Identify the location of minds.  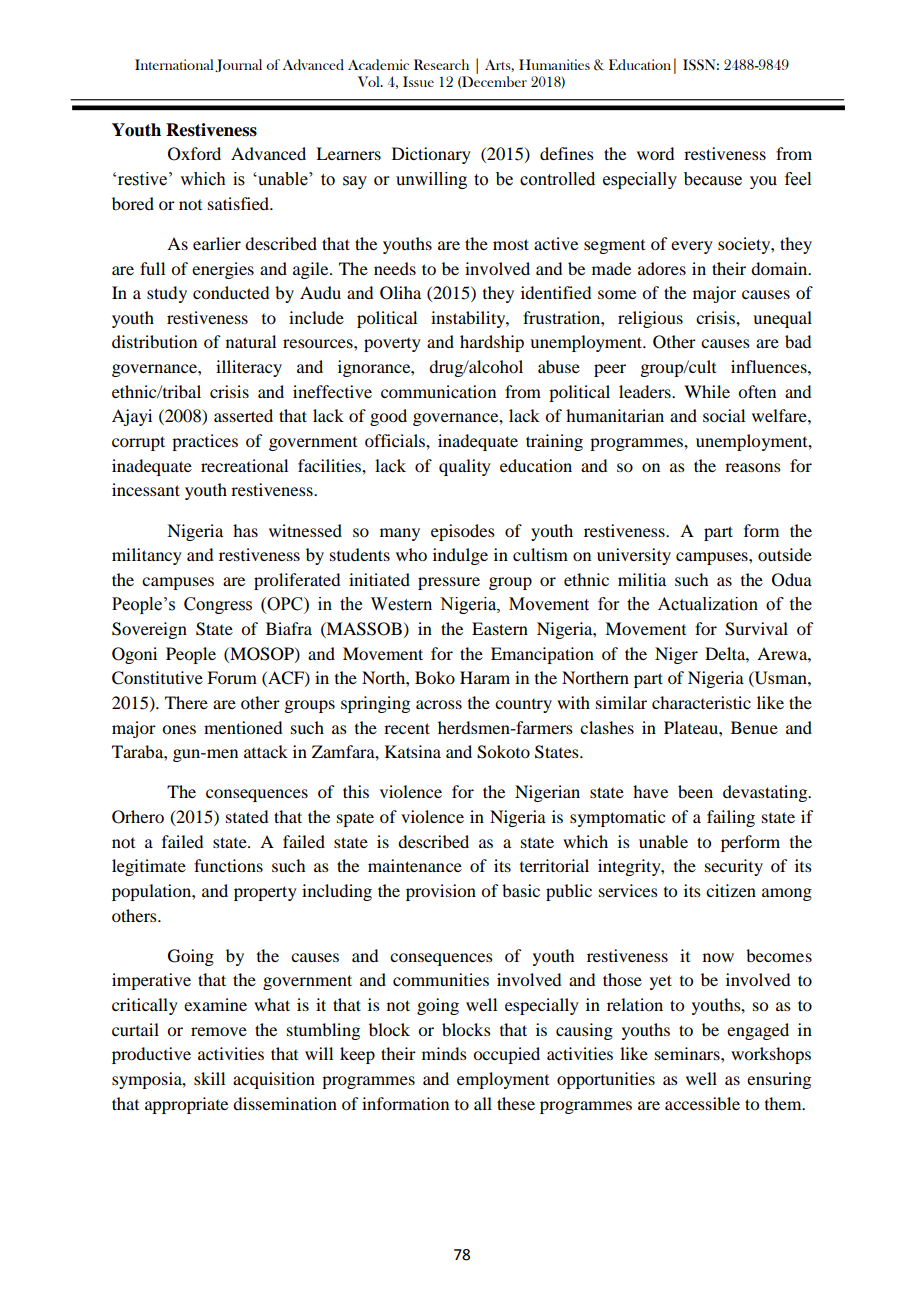
(444, 1053).
